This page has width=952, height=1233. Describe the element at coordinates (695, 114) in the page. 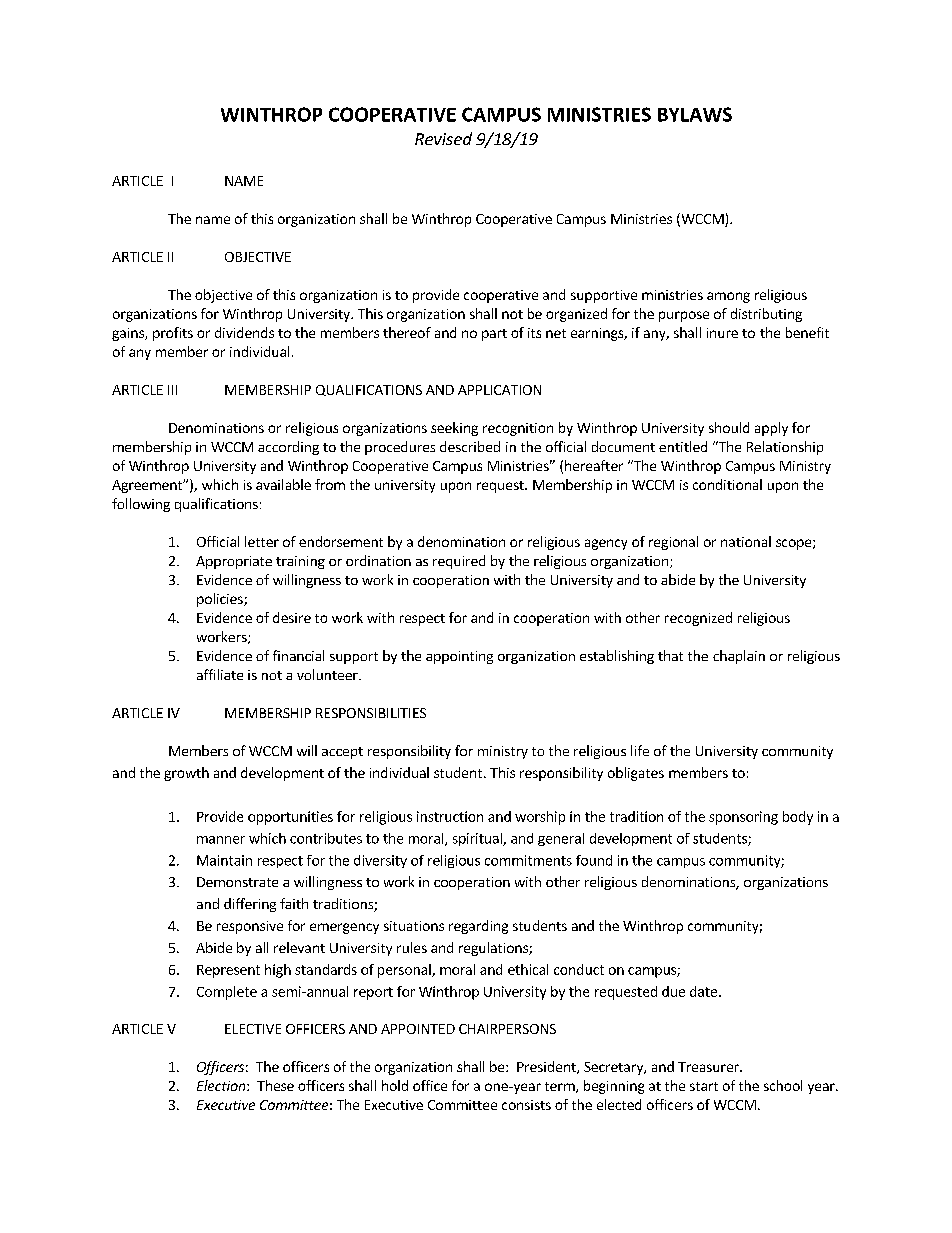

I see `BYLAWS` at that location.
